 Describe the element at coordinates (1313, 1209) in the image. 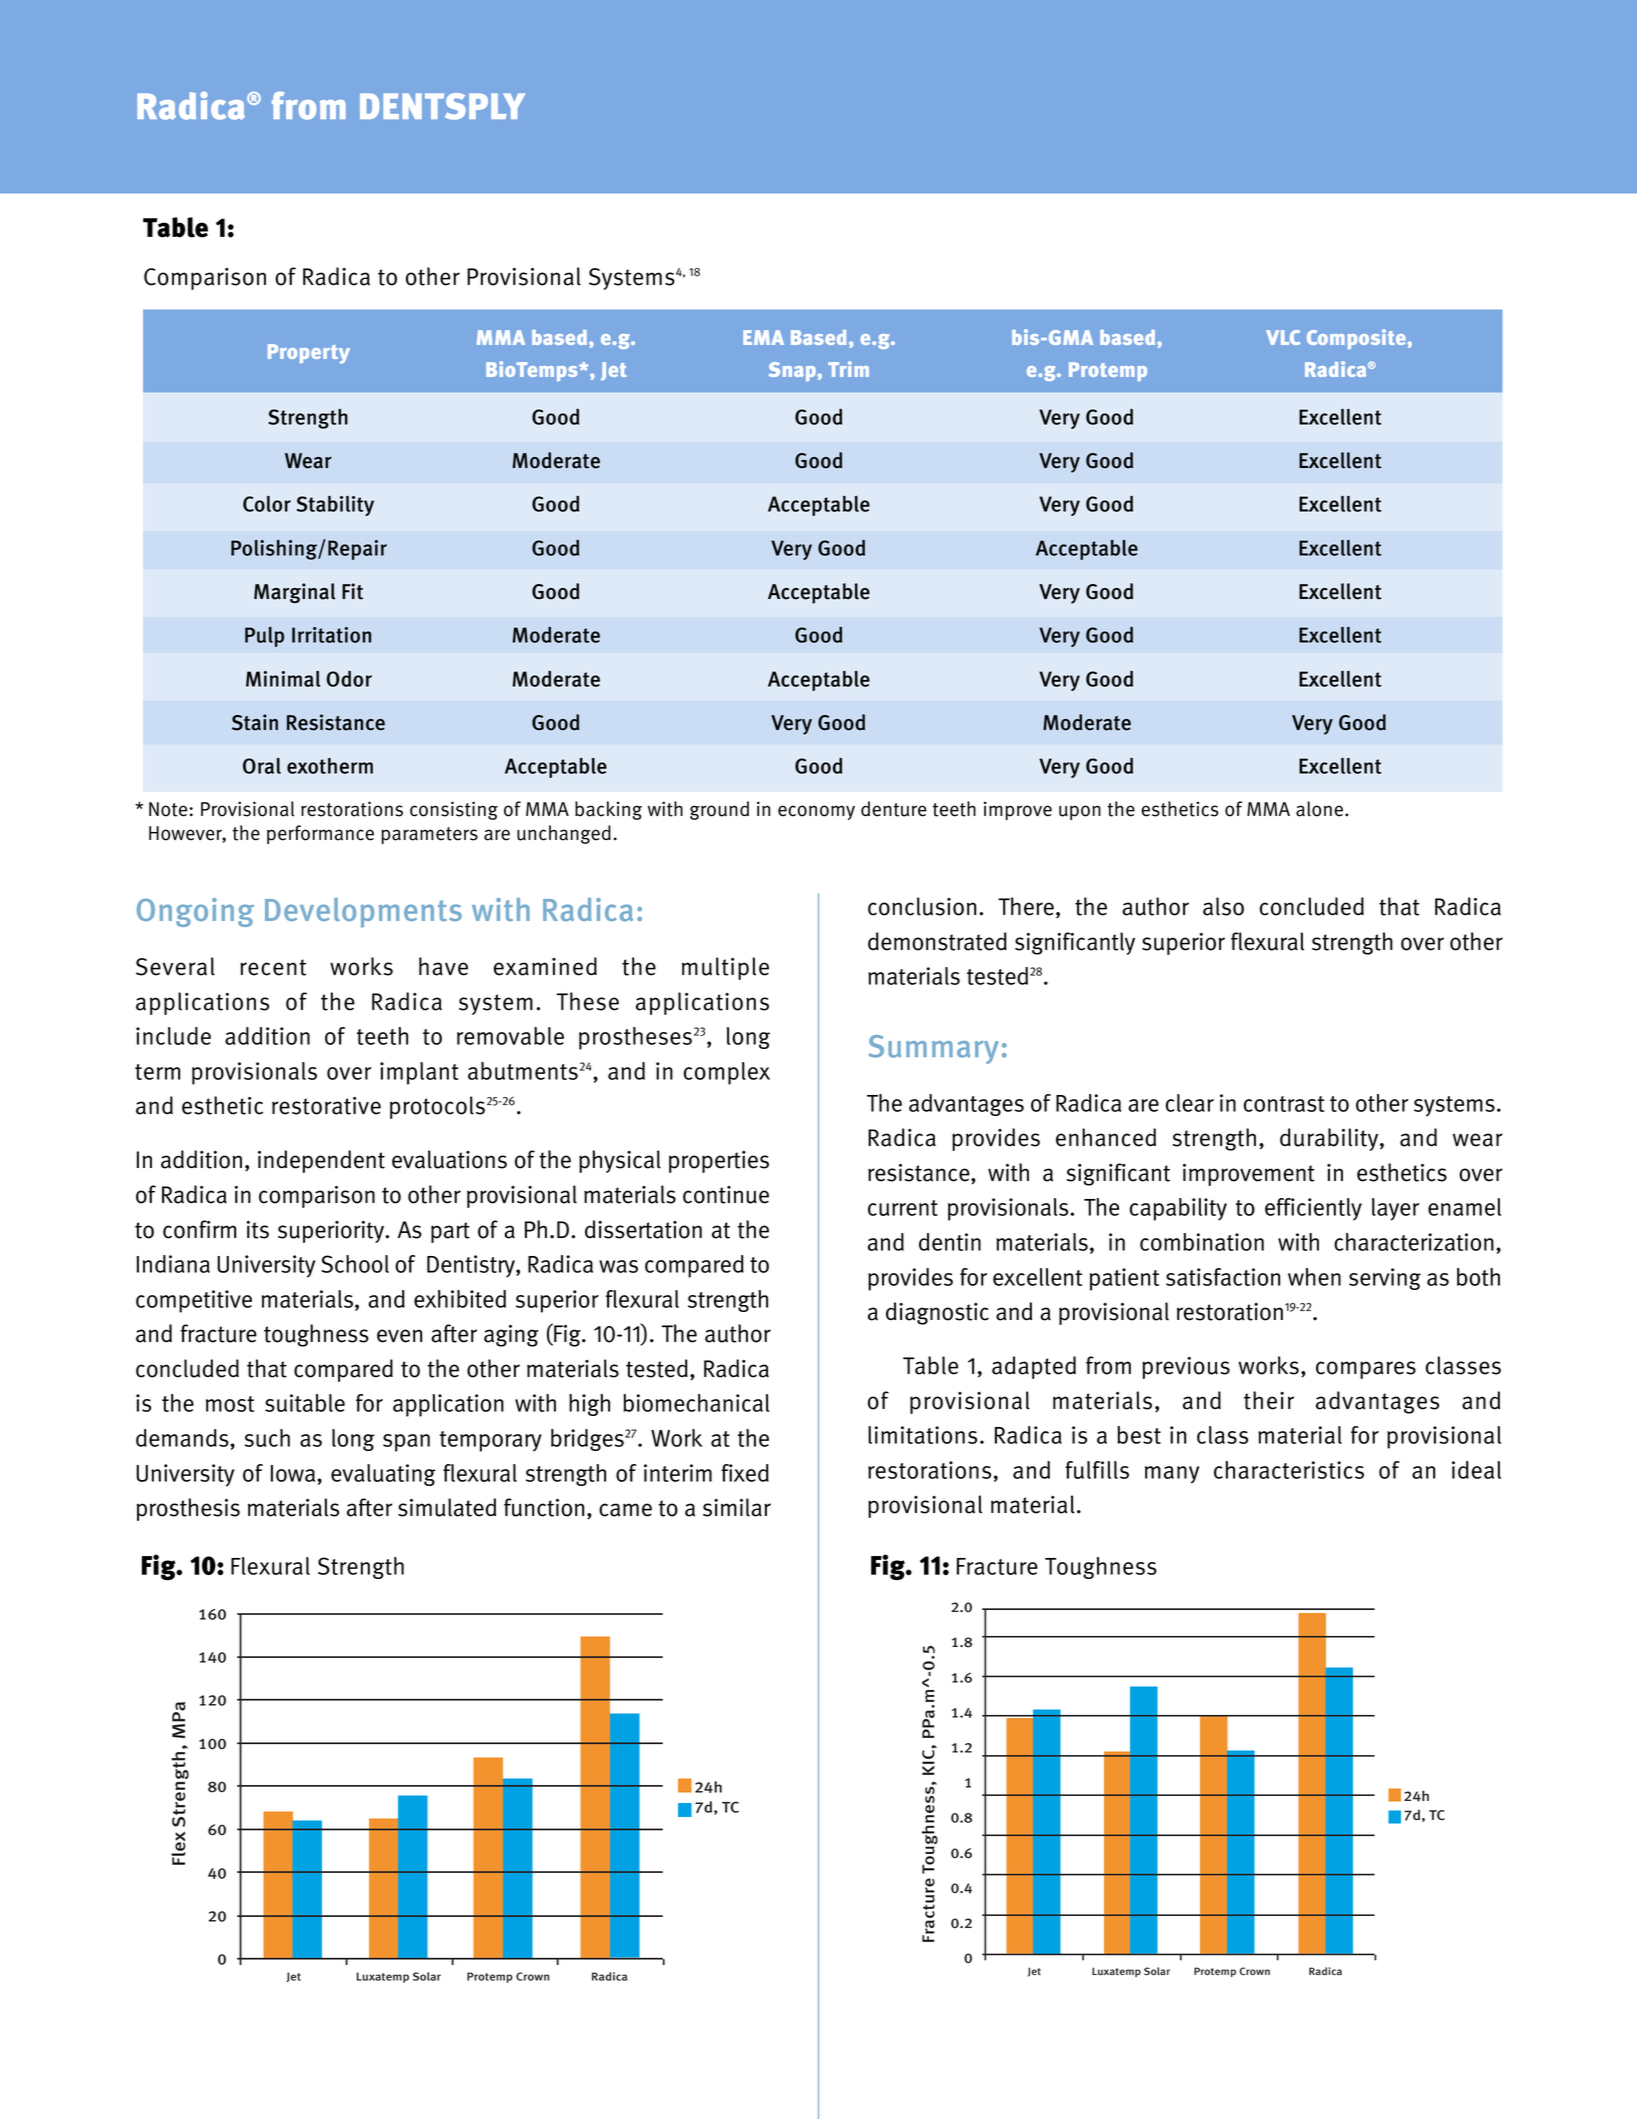

I see `efficiently` at that location.
